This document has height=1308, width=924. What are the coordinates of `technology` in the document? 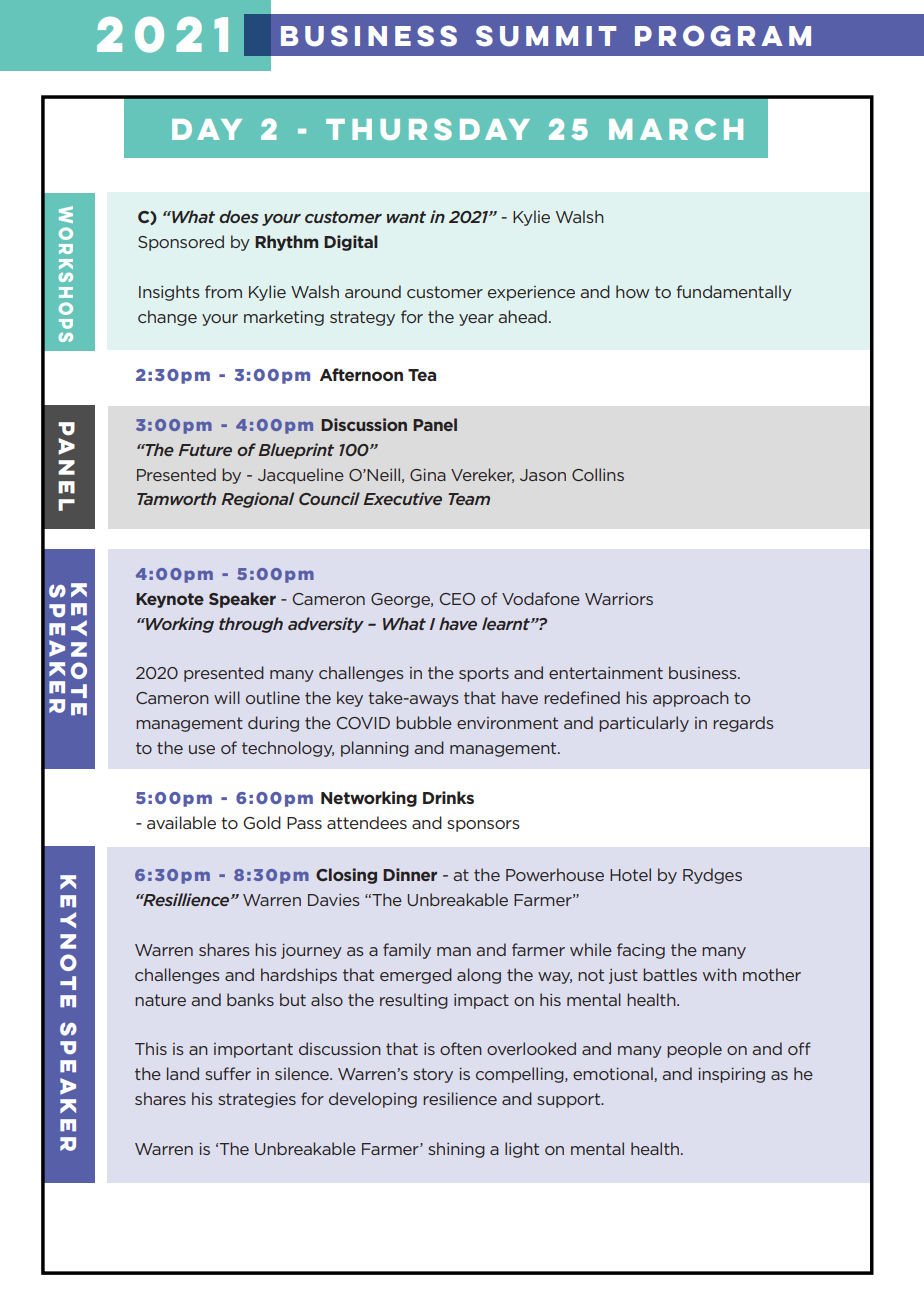 It's located at (288, 749).
